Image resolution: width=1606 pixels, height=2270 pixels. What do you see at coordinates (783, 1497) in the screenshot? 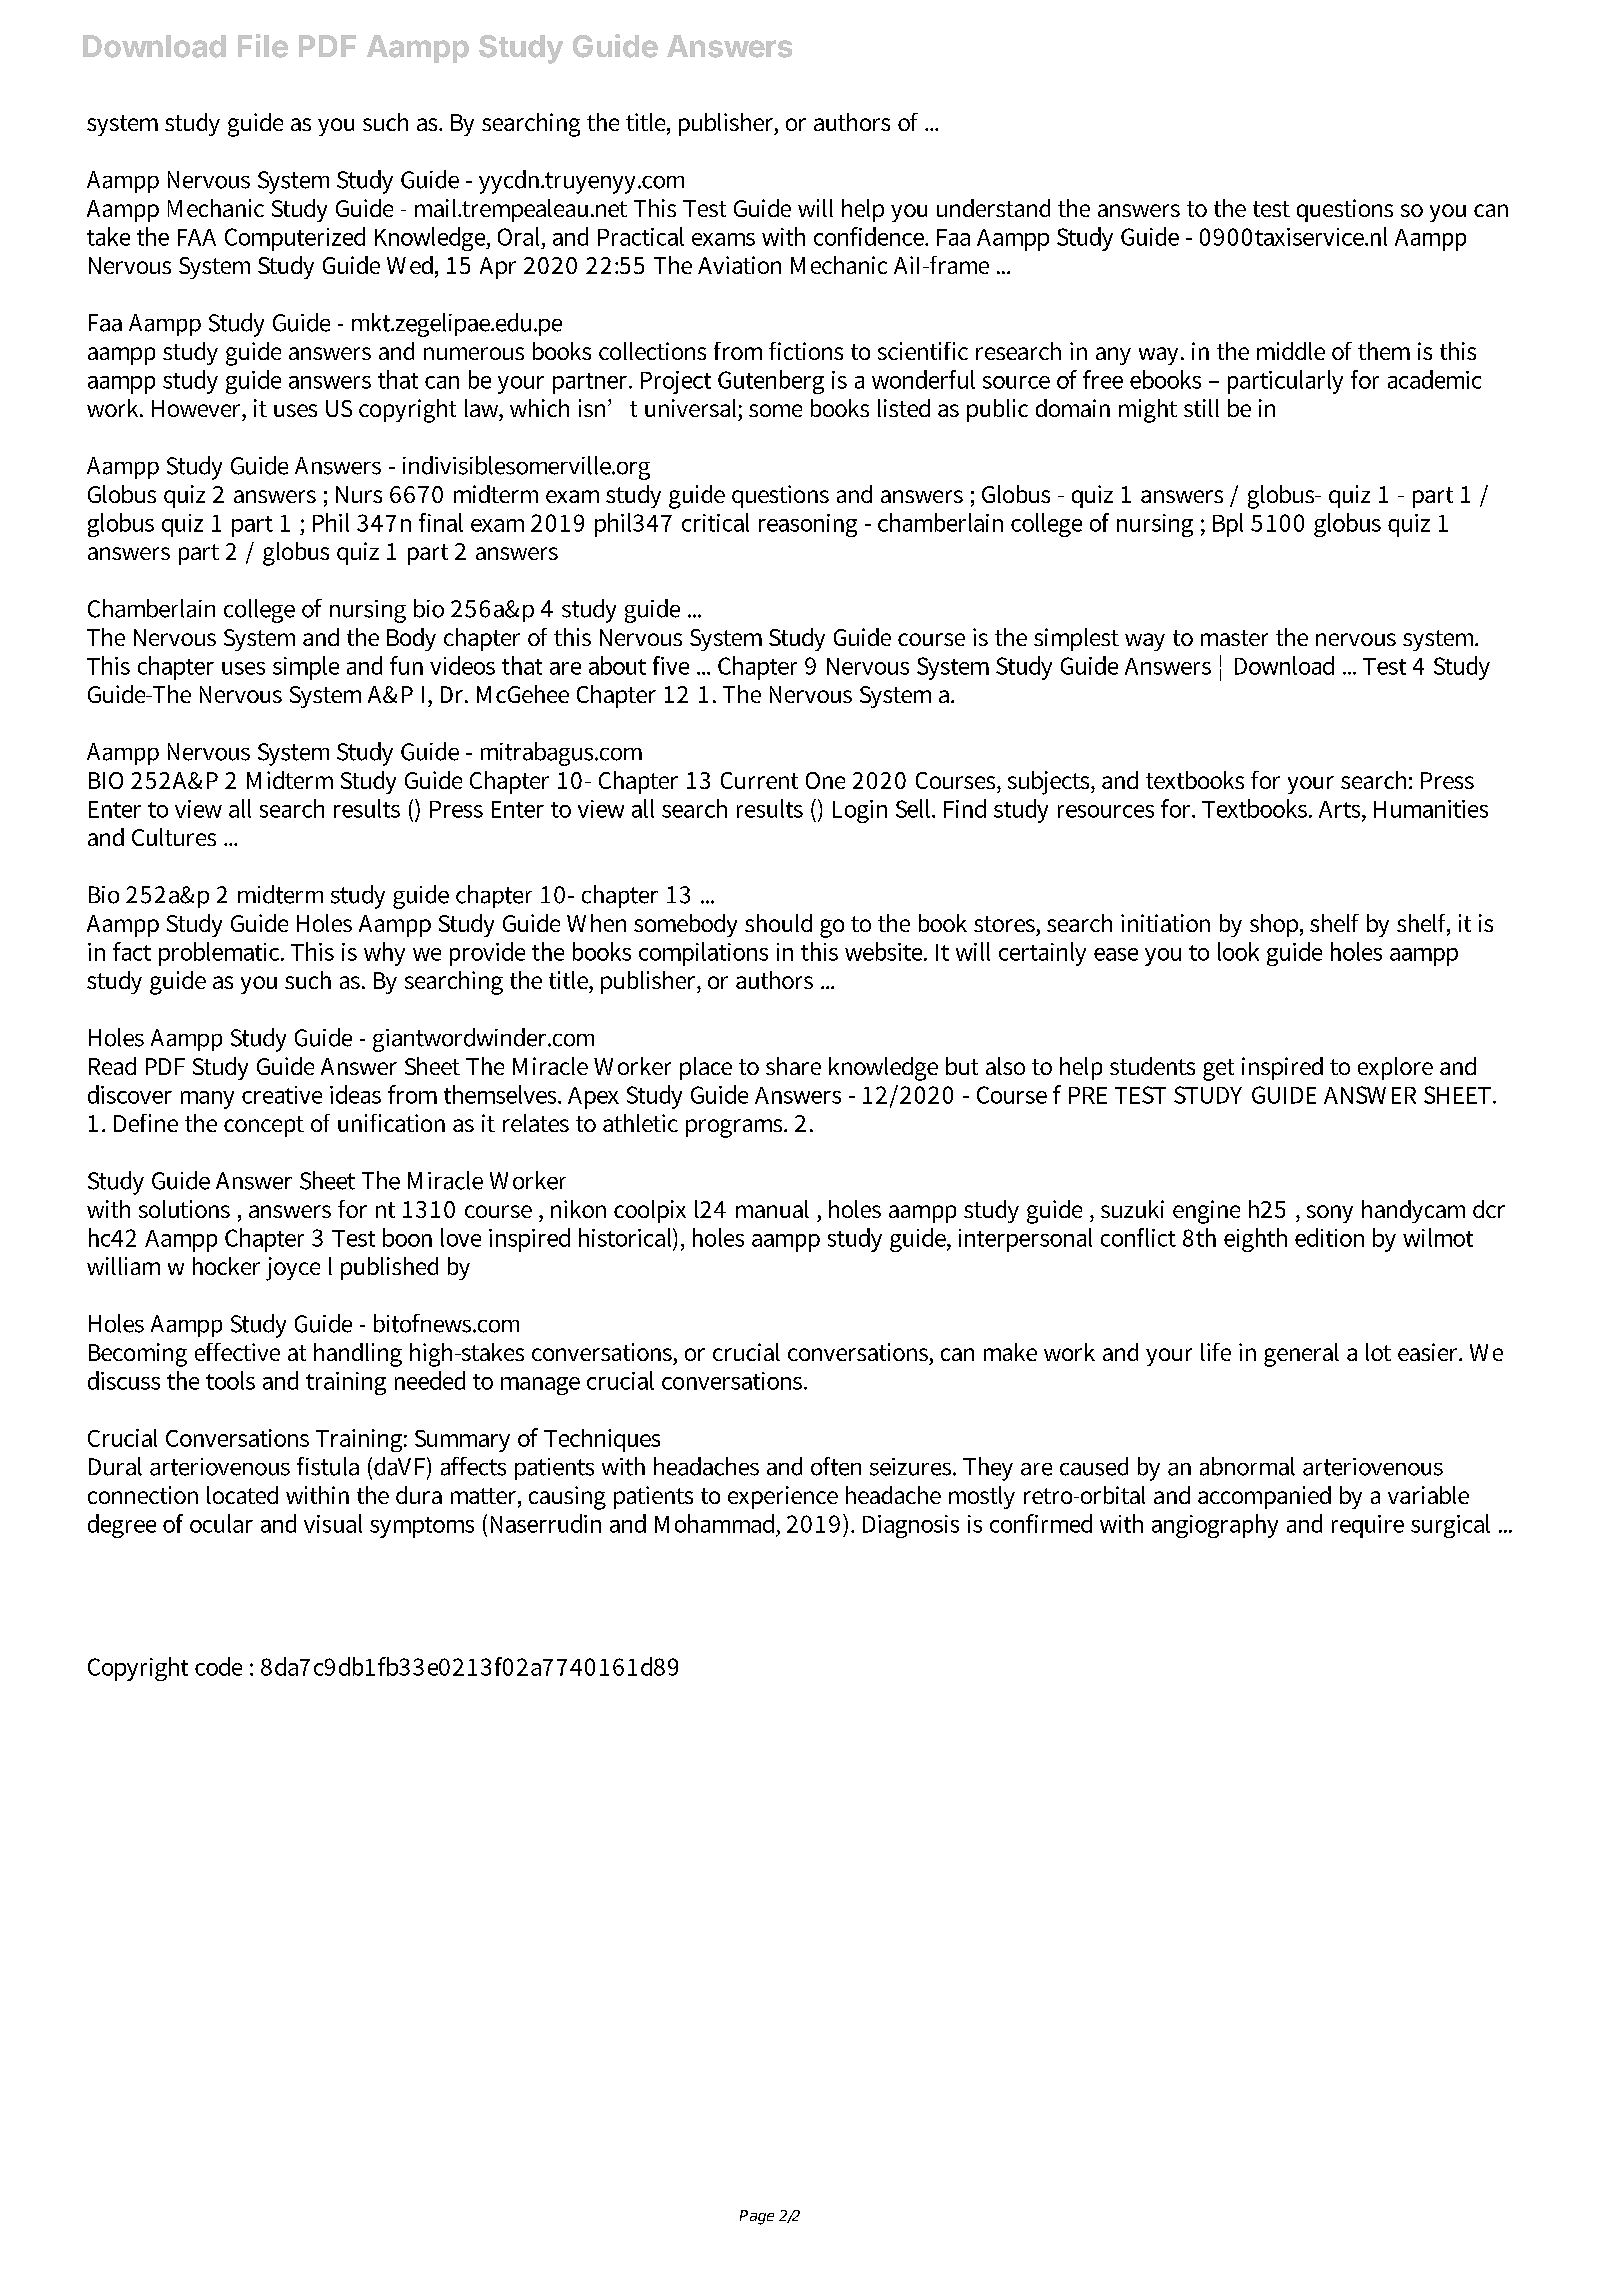
I see `experience` at bounding box center [783, 1497].
